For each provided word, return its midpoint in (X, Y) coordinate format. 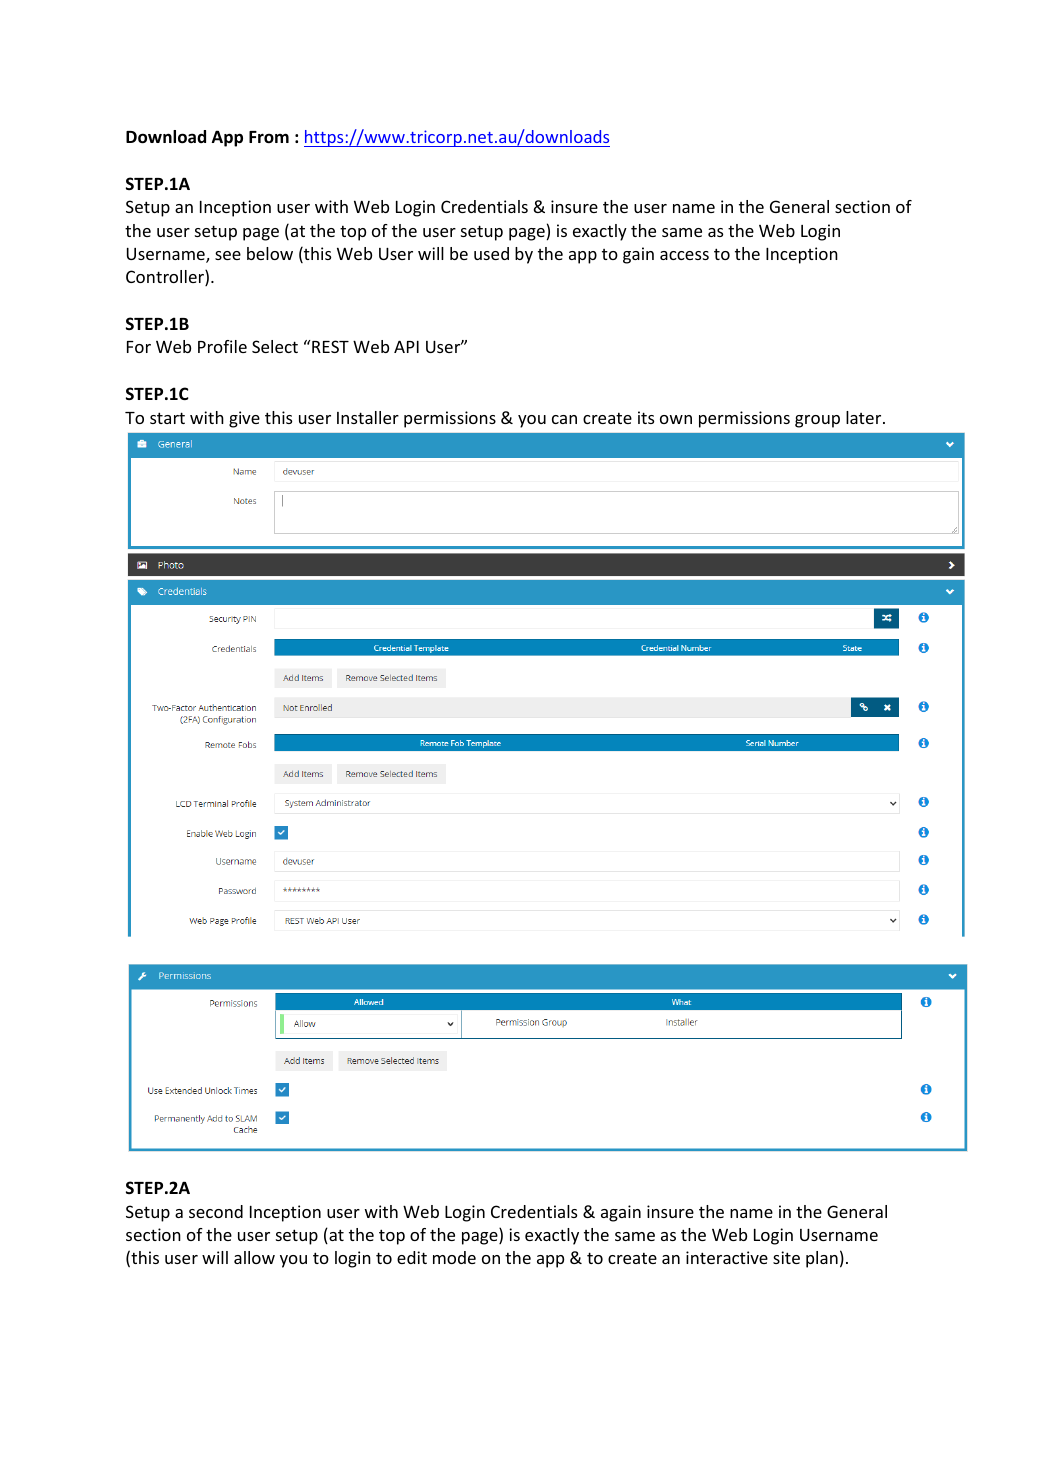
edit (412, 1257)
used (491, 253)
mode (454, 1257)
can (564, 419)
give (244, 419)
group (817, 421)
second (216, 1211)
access (684, 255)
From (269, 137)
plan (822, 1259)
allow (254, 1257)
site (786, 1257)
